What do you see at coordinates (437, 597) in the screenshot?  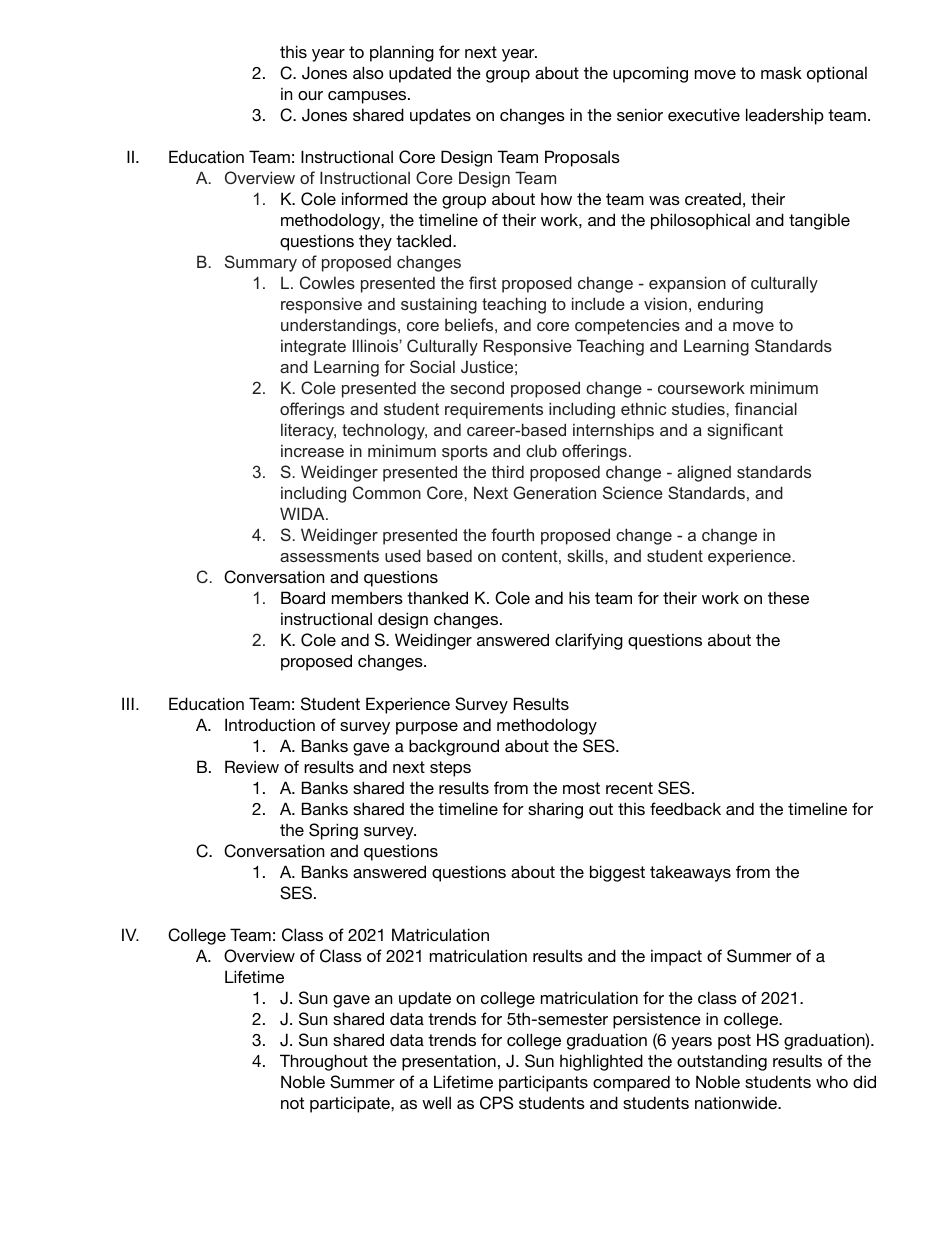 I see `thanked` at bounding box center [437, 597].
